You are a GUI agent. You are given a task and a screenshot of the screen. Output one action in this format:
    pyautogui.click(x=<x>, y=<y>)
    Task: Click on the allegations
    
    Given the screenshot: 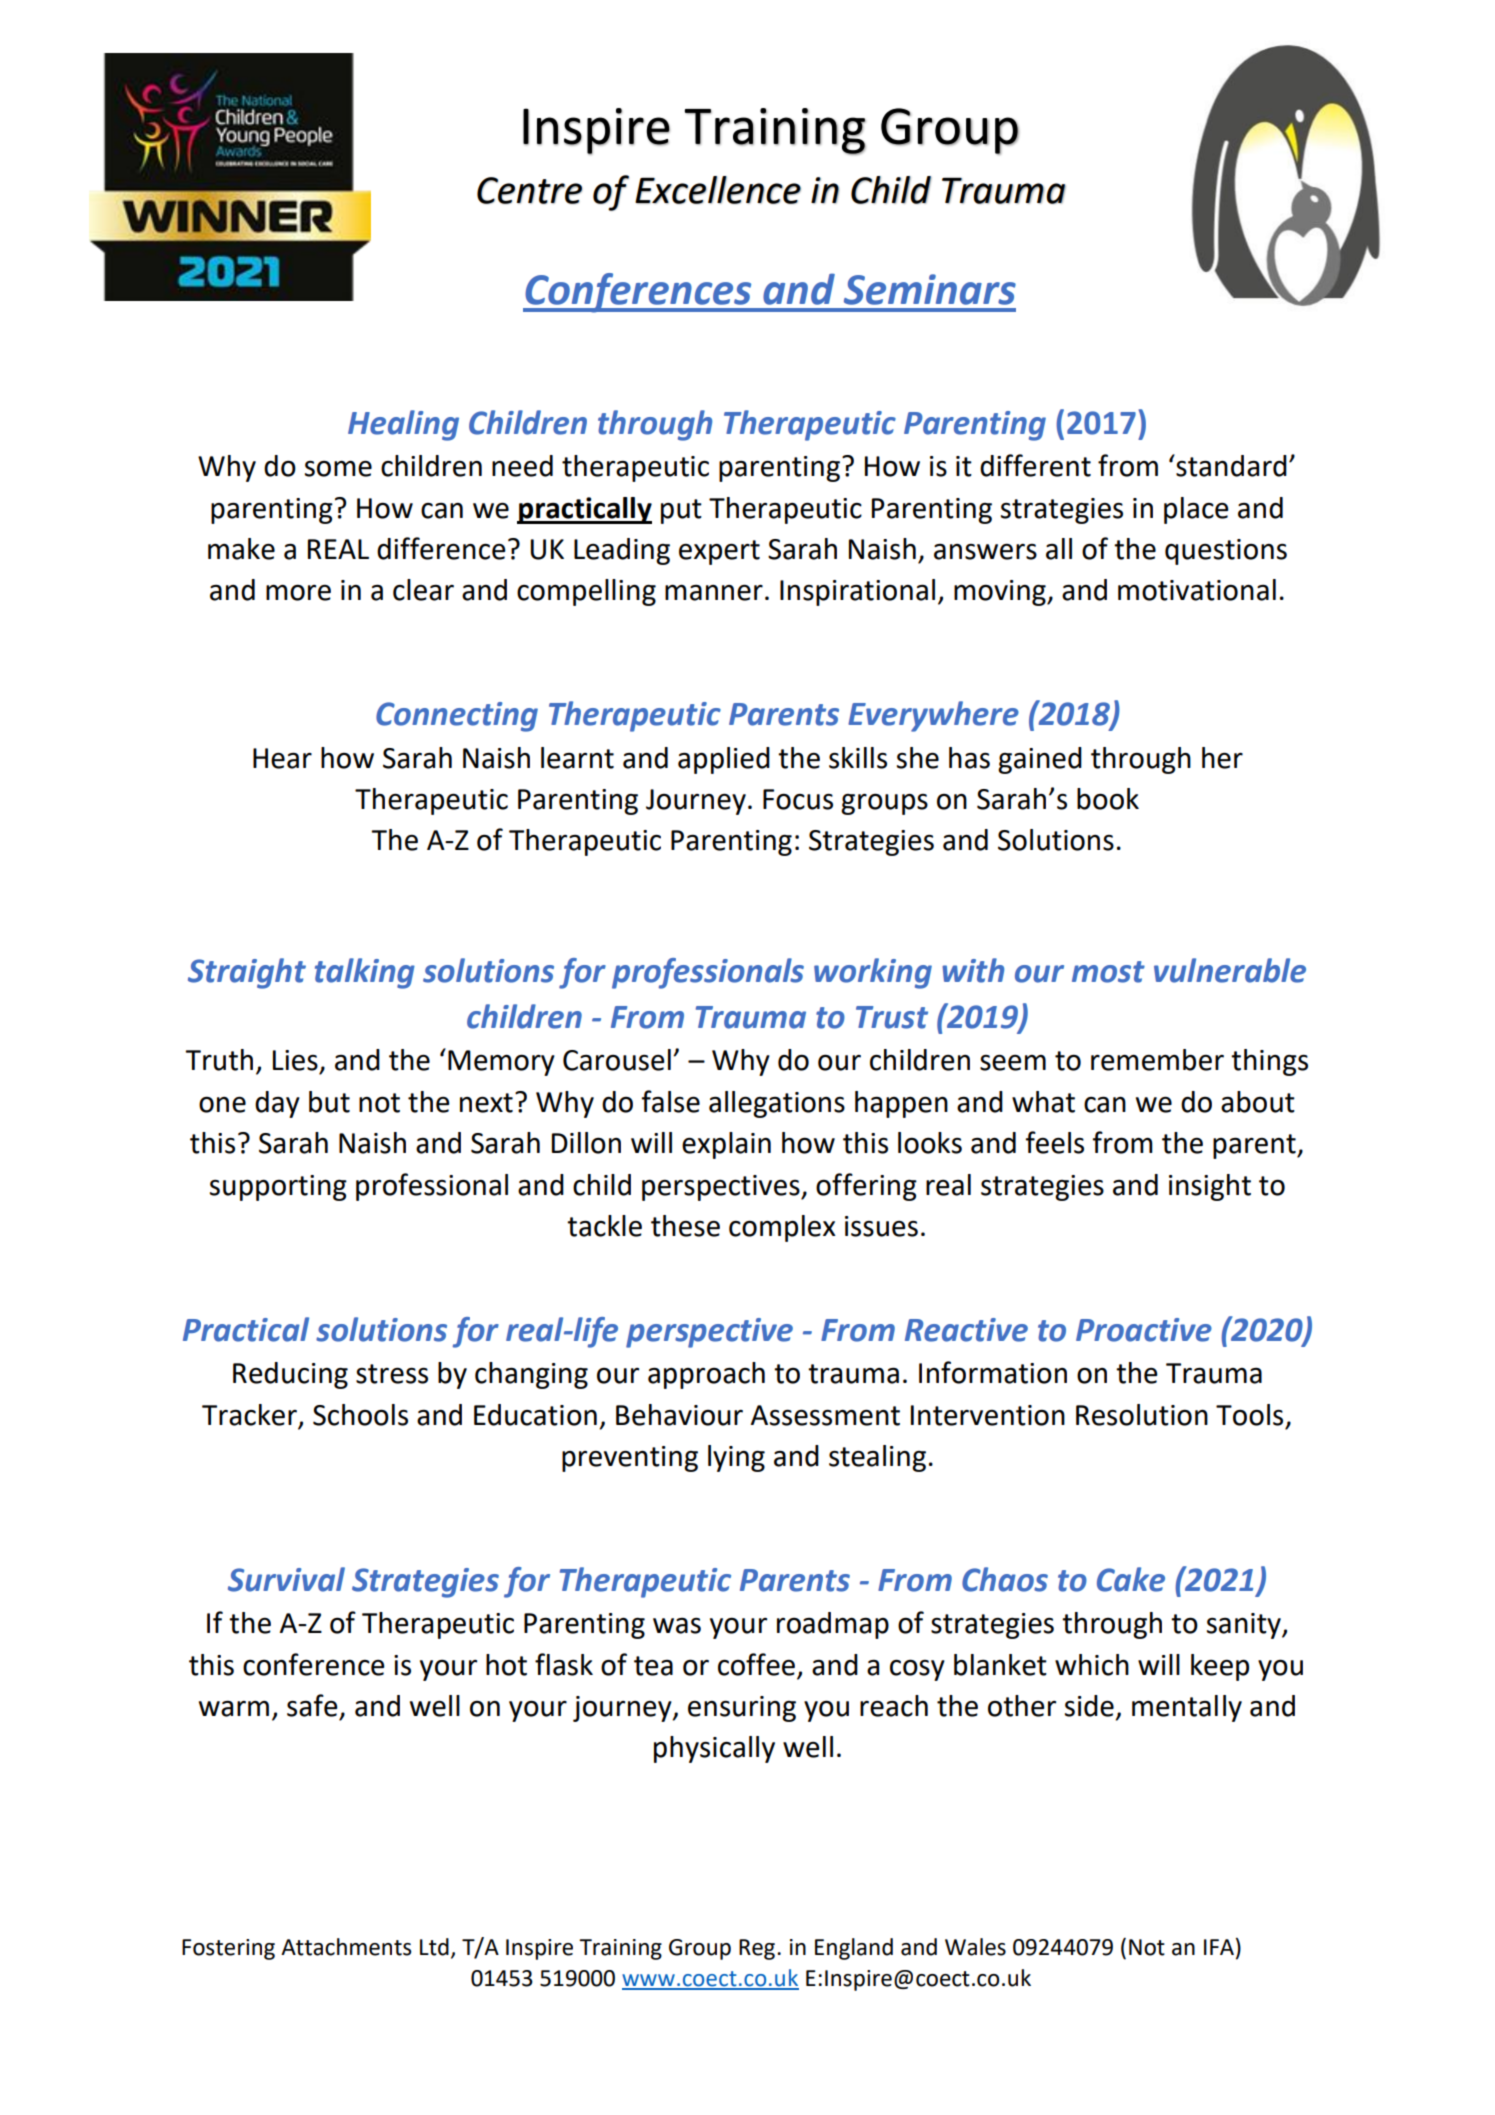 What is the action you would take?
    pyautogui.click(x=777, y=1104)
